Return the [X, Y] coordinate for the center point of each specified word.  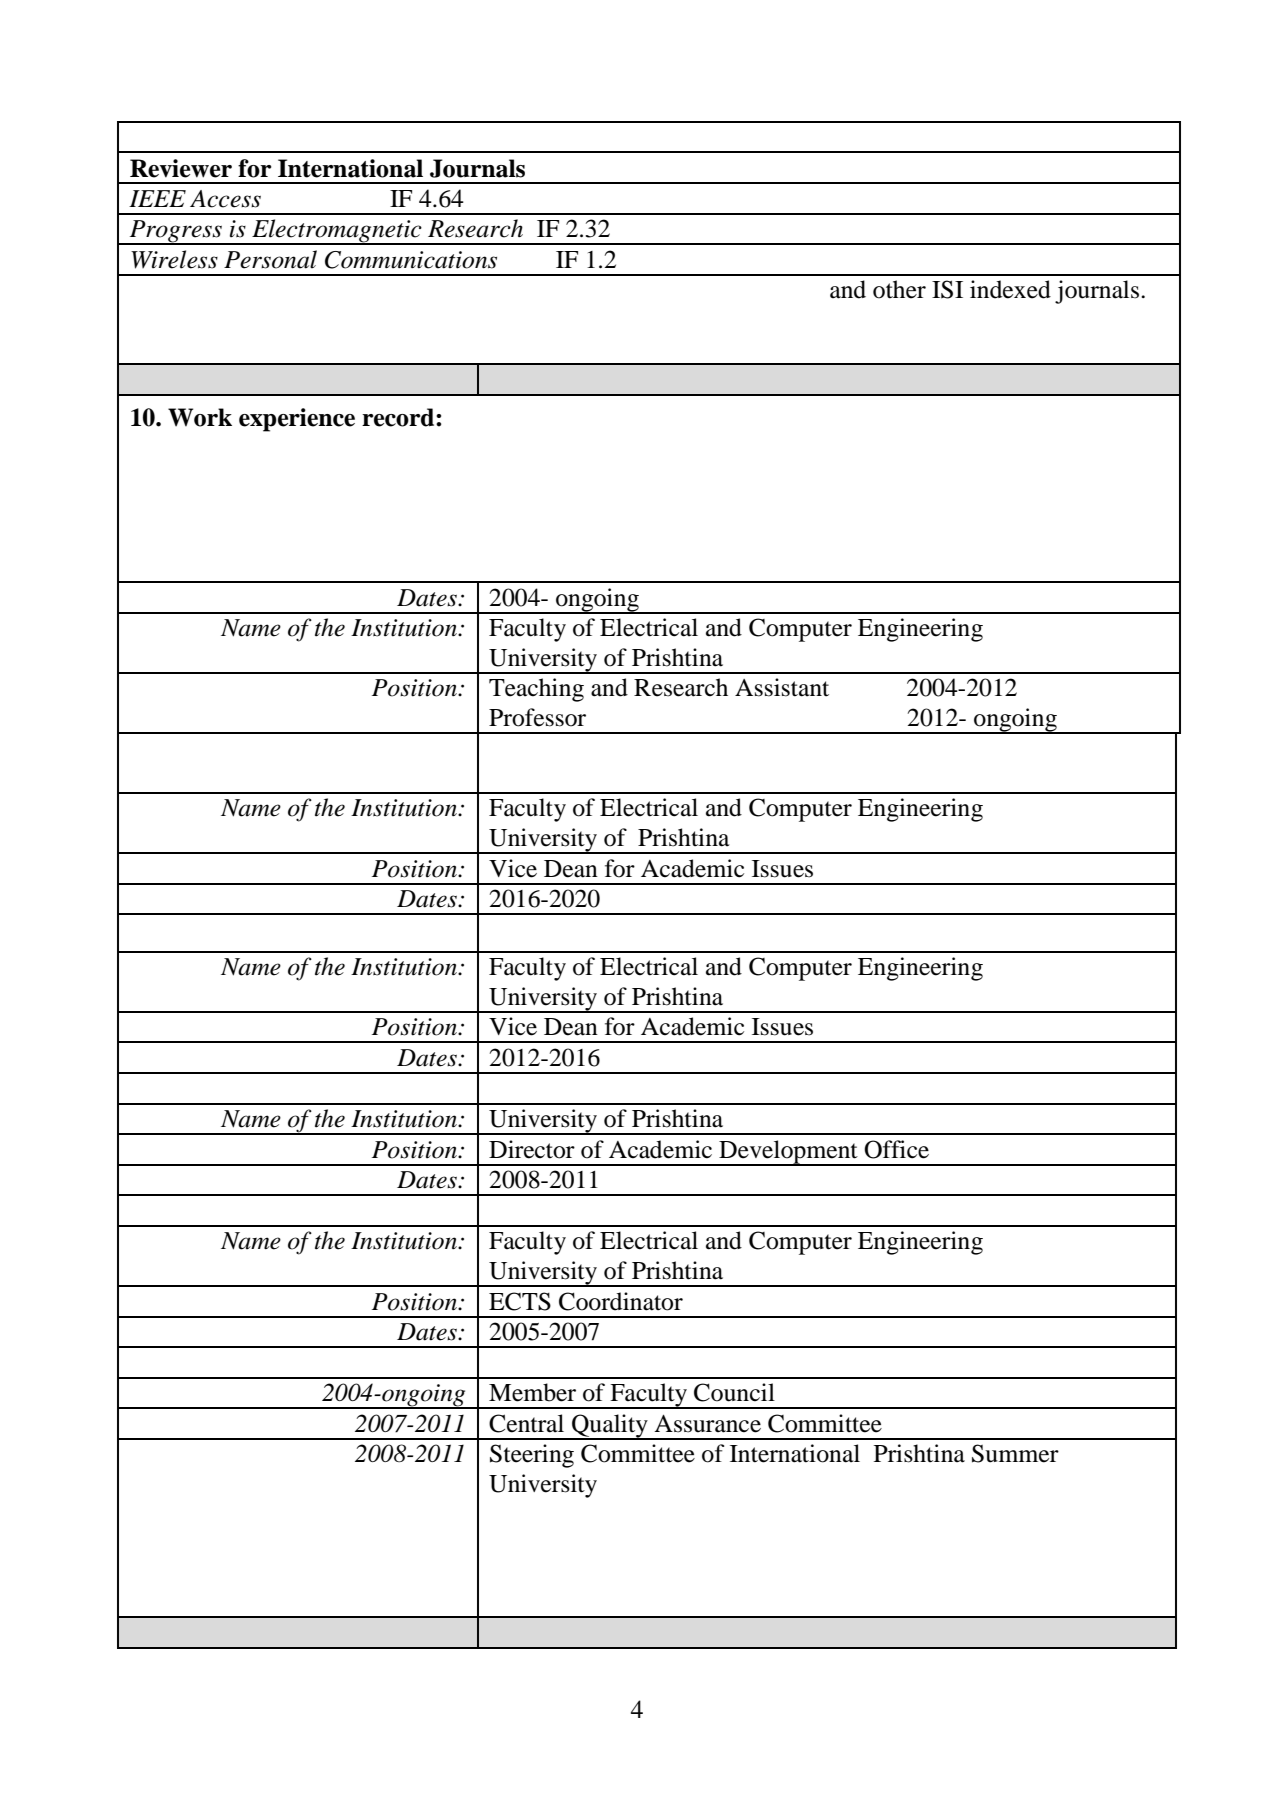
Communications [411, 260]
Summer [1015, 1453]
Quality [610, 1427]
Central [526, 1423]
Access [225, 199]
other [899, 289]
